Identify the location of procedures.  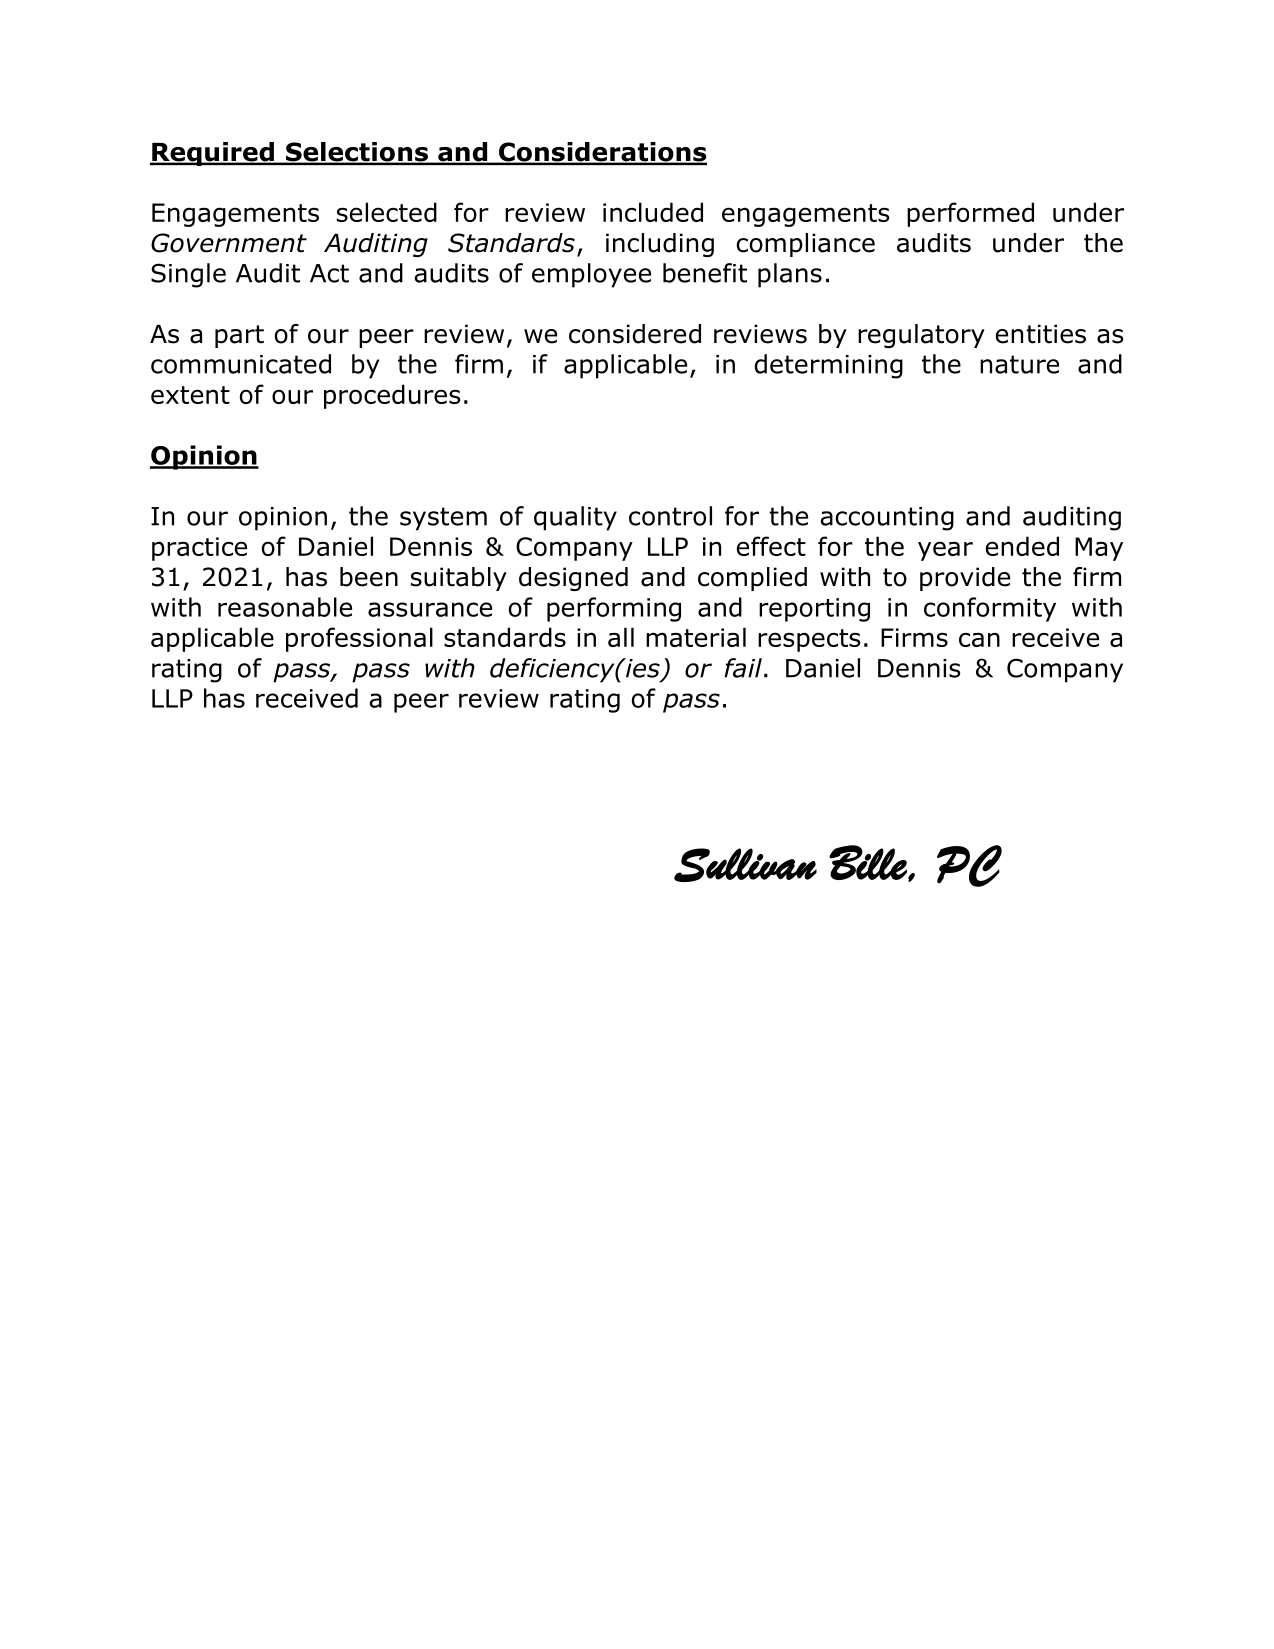
(392, 396).
